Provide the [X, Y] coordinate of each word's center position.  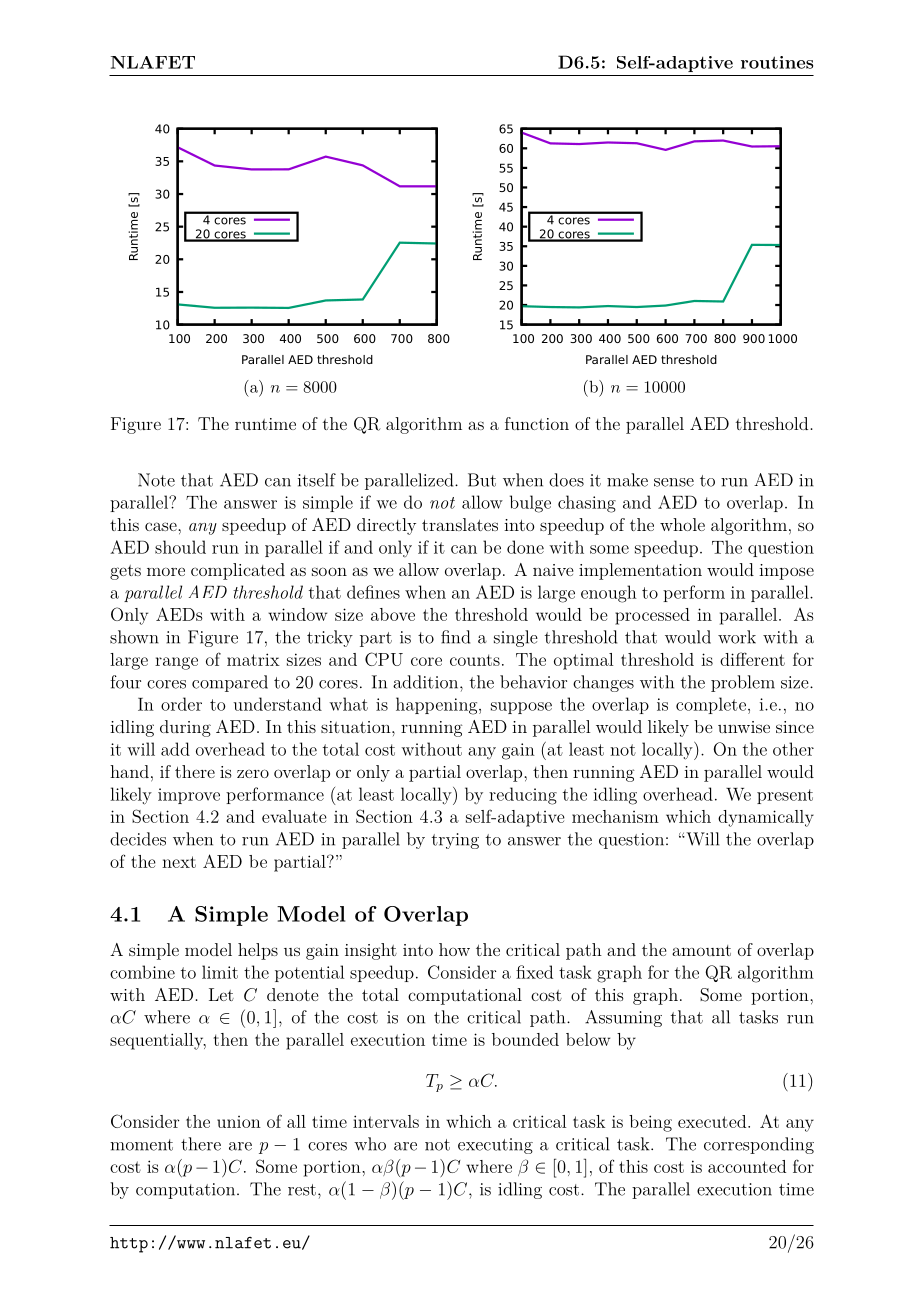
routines [777, 62]
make [627, 480]
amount [701, 950]
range [176, 663]
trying [455, 841]
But [482, 480]
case [162, 526]
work [737, 637]
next [179, 862]
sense [674, 482]
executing [495, 1146]
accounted [747, 1166]
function [537, 423]
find [455, 637]
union [239, 1122]
